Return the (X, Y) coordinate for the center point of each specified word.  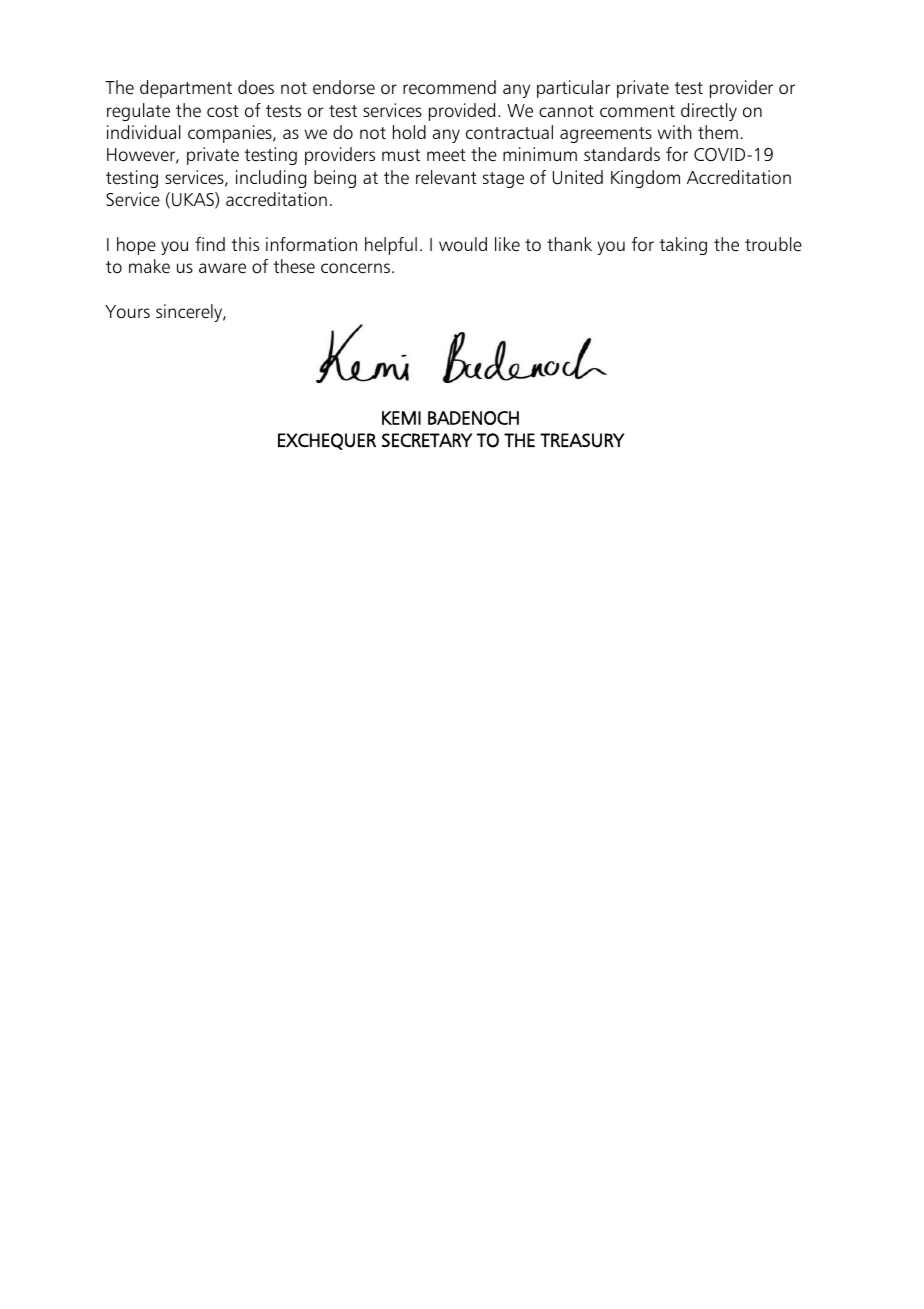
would (463, 244)
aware (222, 268)
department (186, 89)
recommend (449, 87)
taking (683, 246)
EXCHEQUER (327, 441)
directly (709, 112)
